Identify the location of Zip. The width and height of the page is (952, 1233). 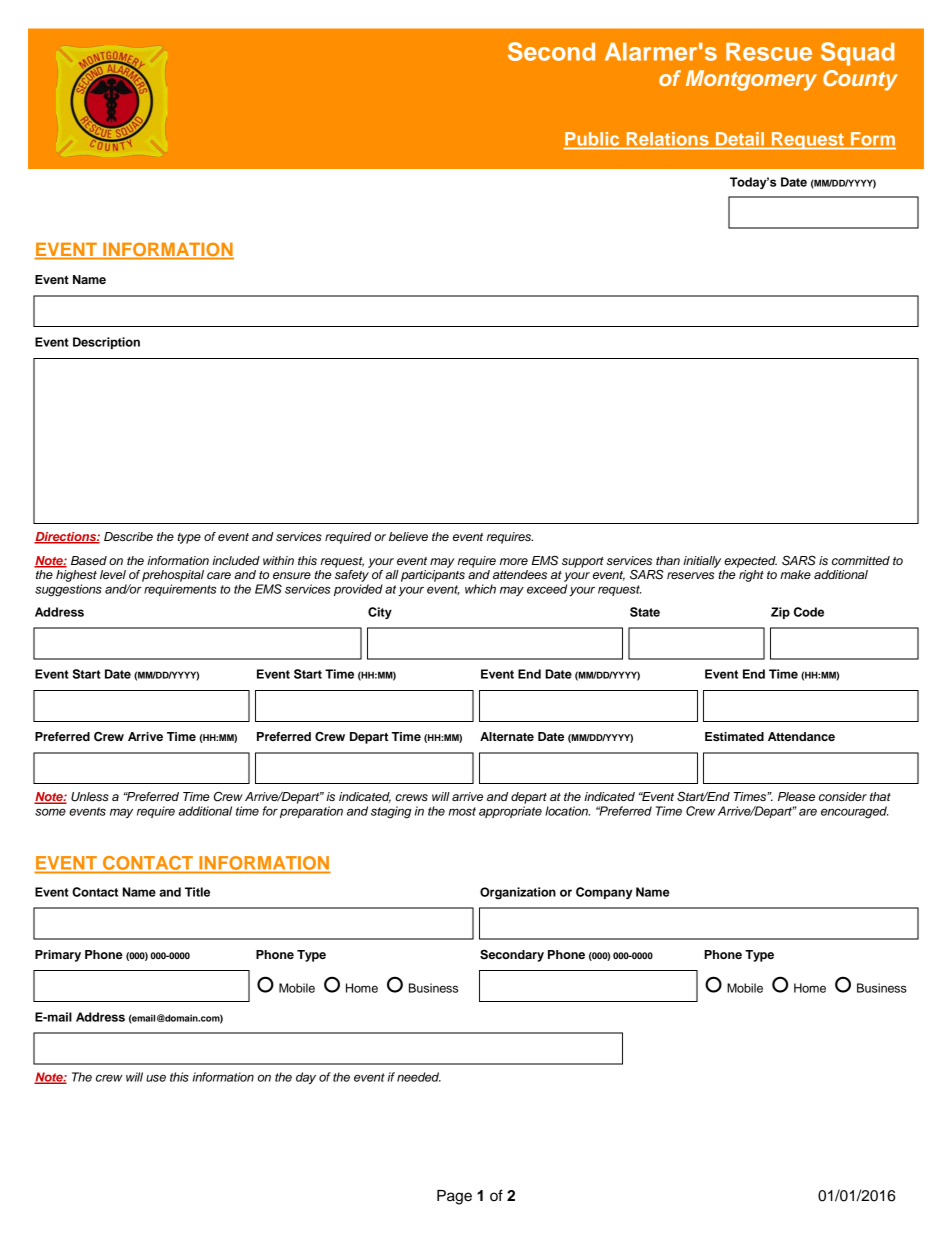
(780, 613).
